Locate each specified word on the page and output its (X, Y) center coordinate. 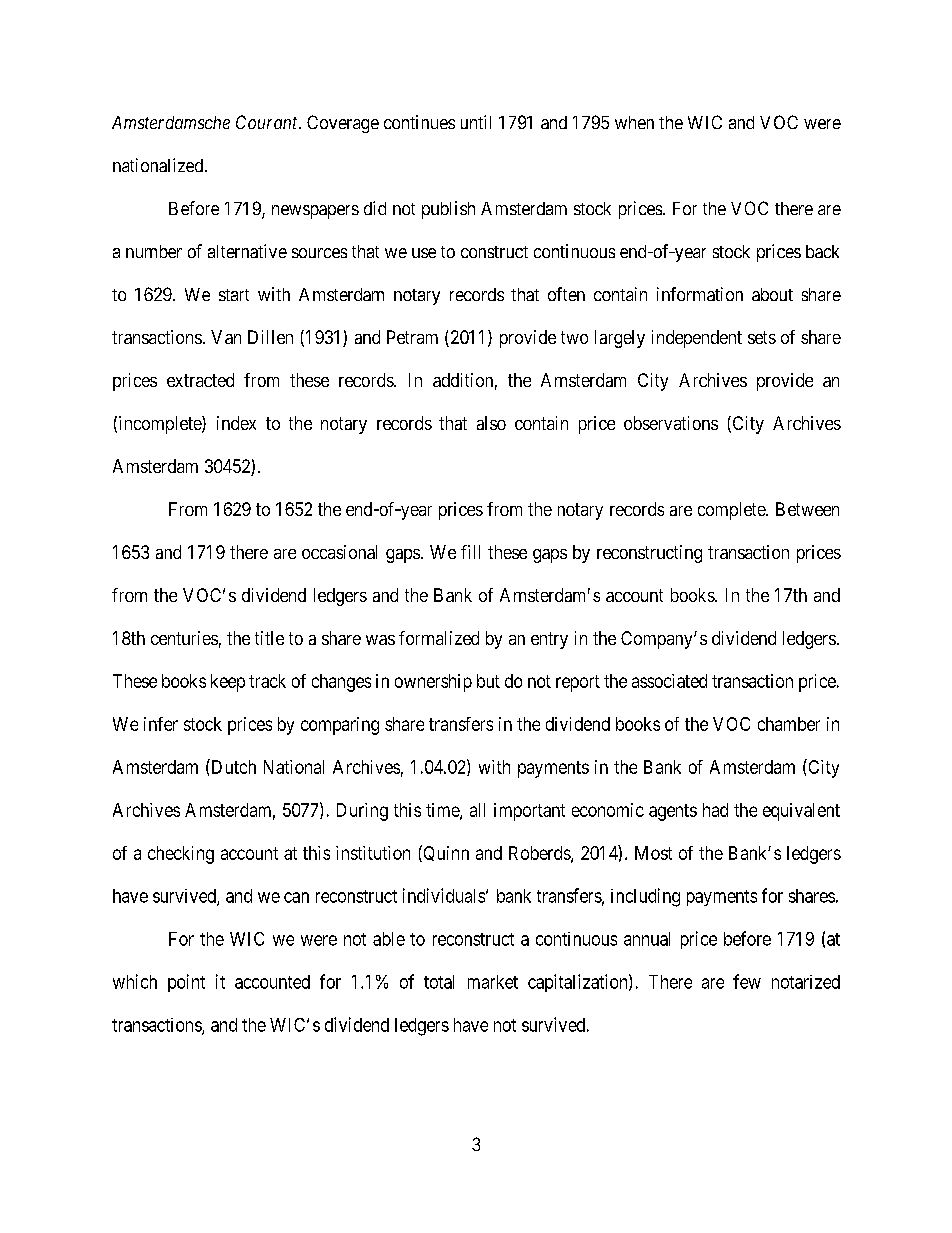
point (186, 983)
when (634, 122)
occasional (339, 552)
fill (470, 552)
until (476, 122)
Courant (268, 122)
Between (807, 509)
